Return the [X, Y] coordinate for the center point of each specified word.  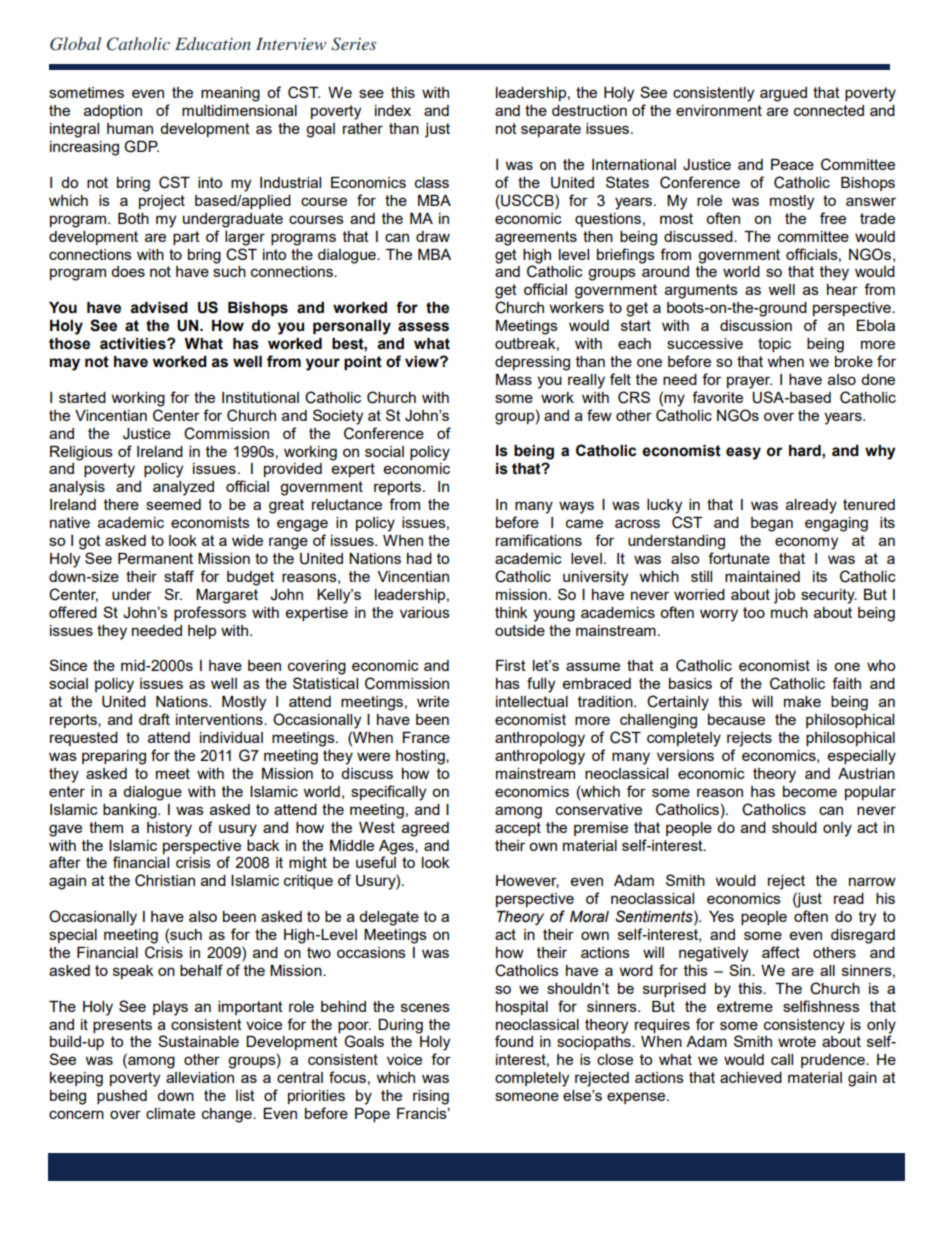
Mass [514, 379]
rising [431, 1097]
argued [783, 94]
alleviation [200, 1077]
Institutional [260, 397]
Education [213, 43]
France [426, 737]
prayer [749, 382]
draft [154, 719]
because [736, 719]
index [393, 110]
